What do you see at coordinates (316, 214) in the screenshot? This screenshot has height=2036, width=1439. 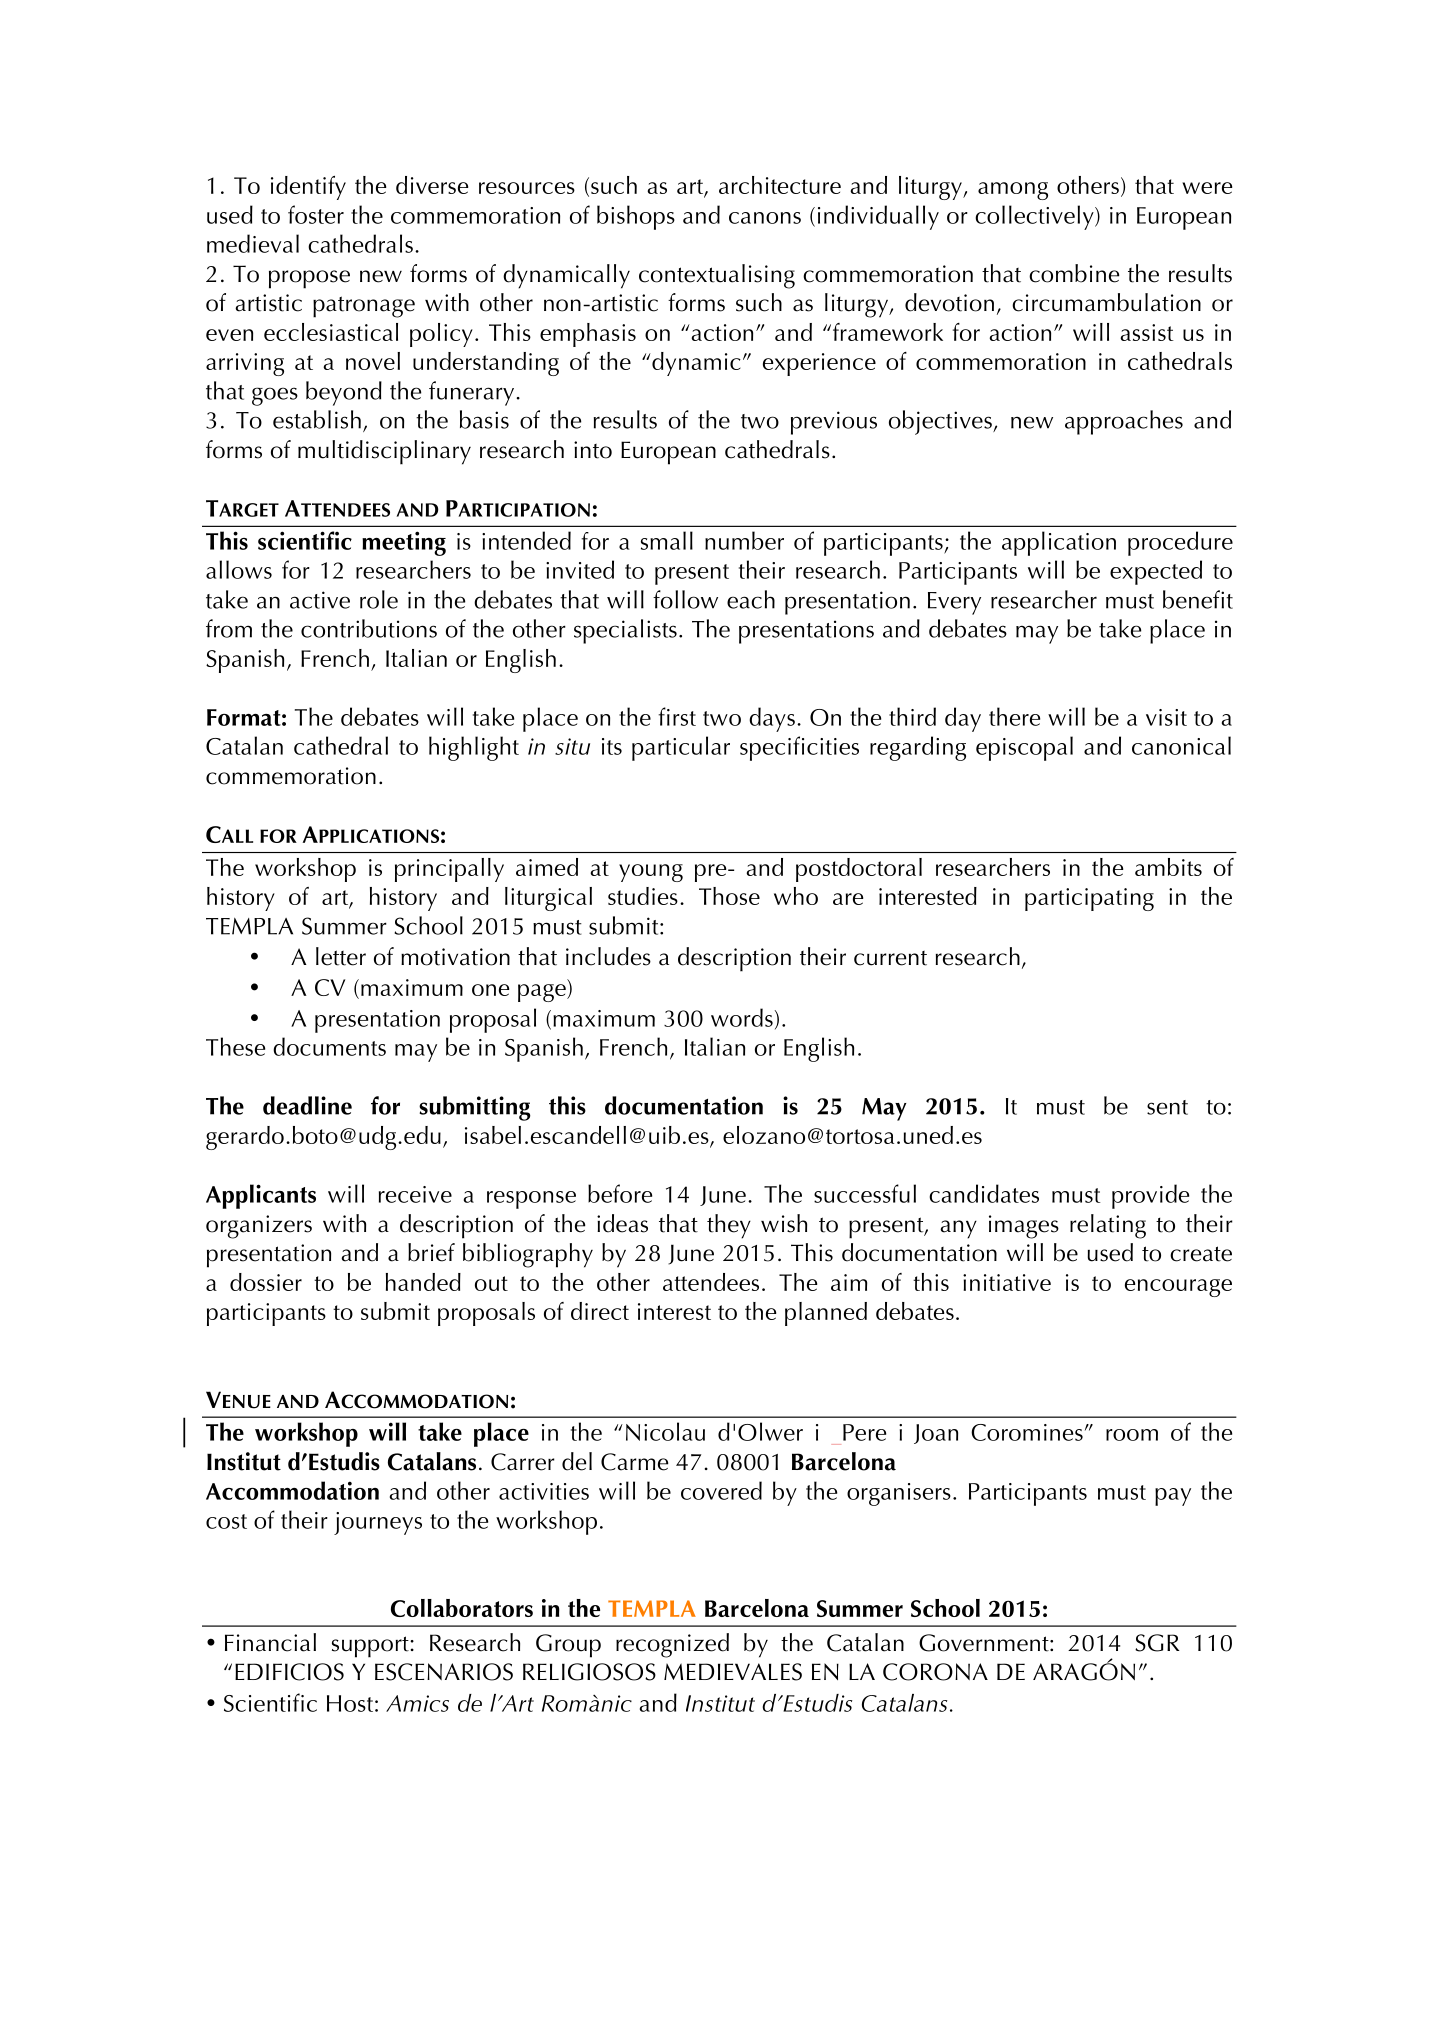 I see `foster` at bounding box center [316, 214].
